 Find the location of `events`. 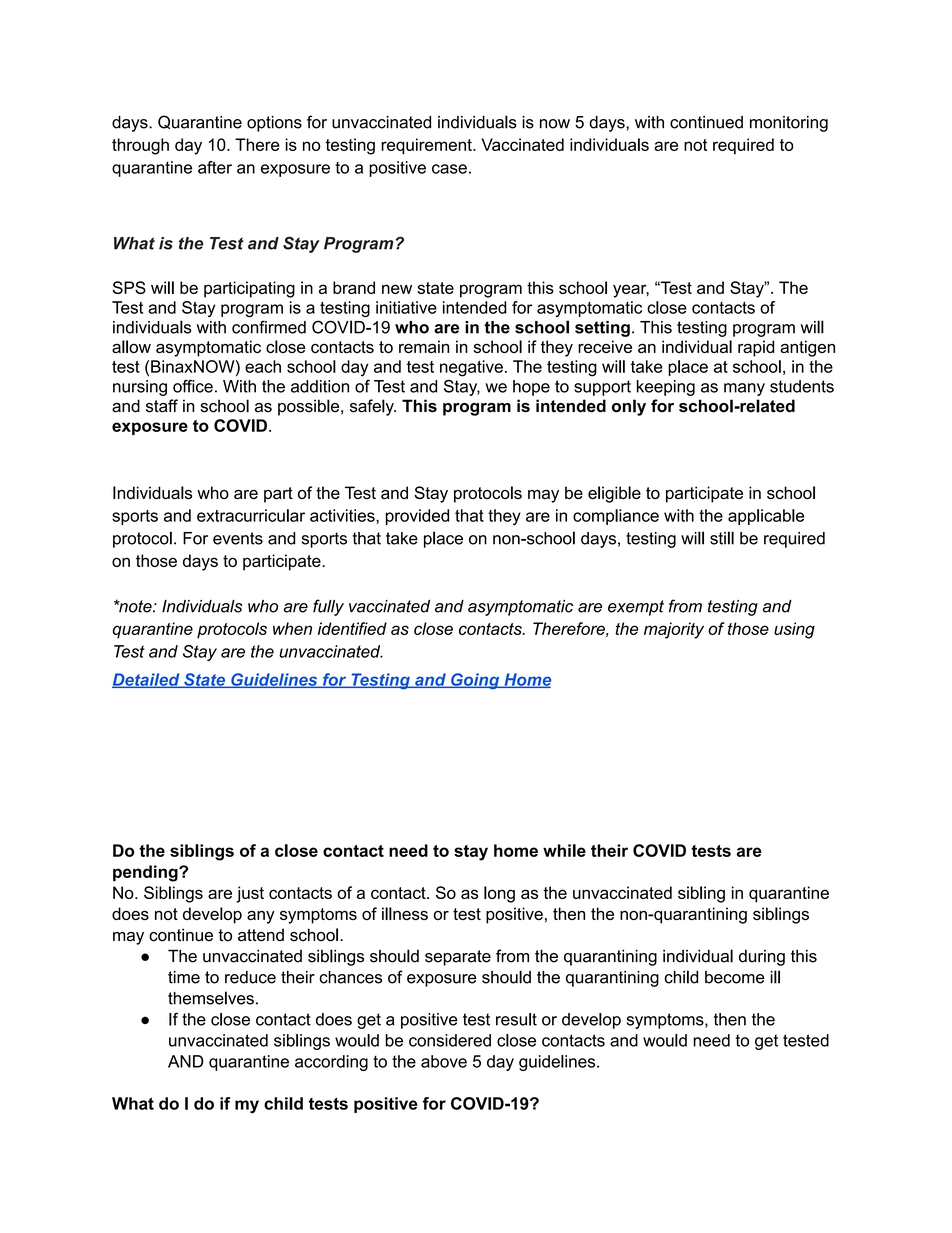

events is located at coordinates (238, 538).
